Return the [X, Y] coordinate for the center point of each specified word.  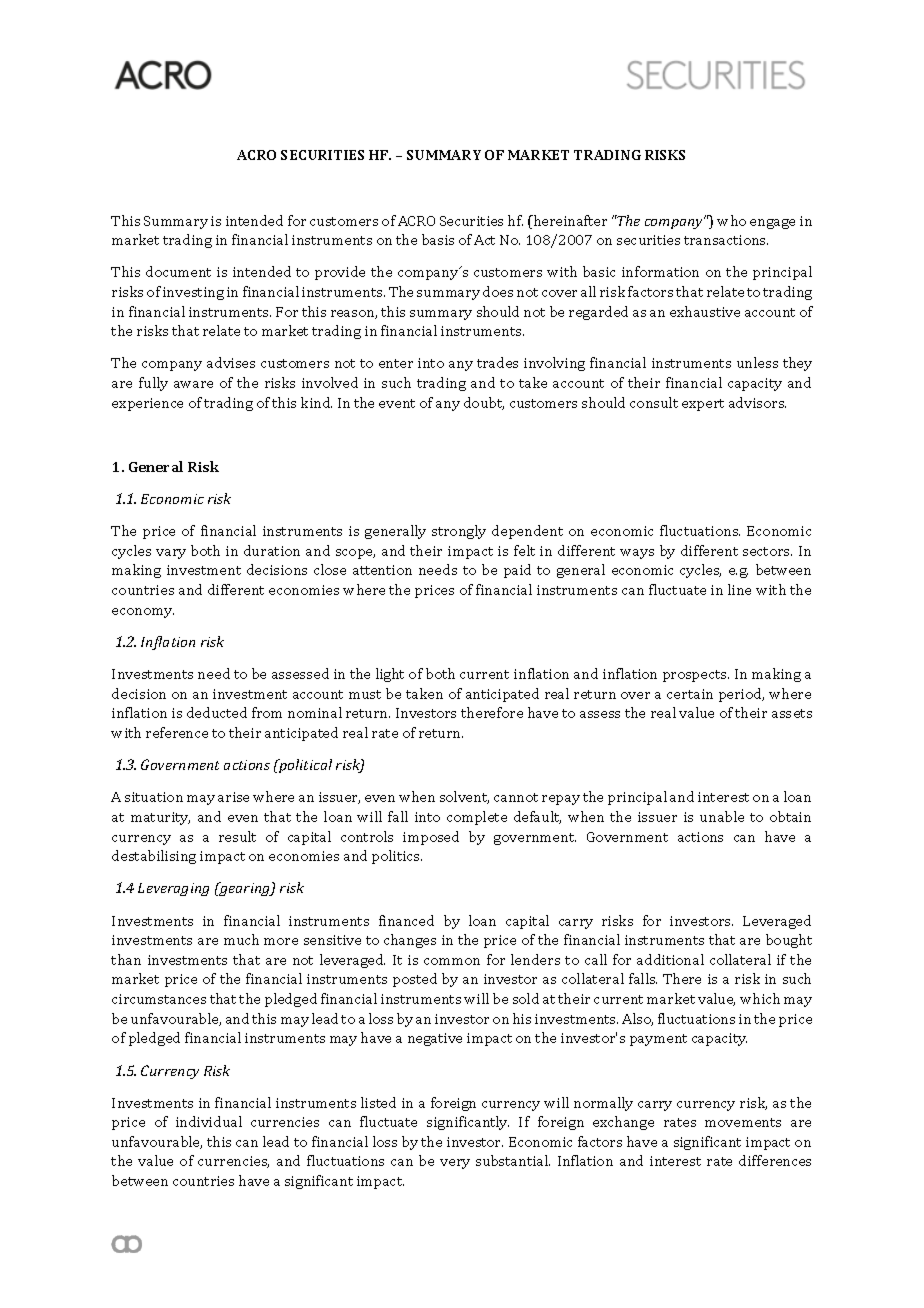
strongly [459, 532]
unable [722, 816]
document [178, 271]
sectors [767, 551]
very [455, 1164]
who [731, 220]
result [237, 836]
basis [438, 239]
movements [743, 1122]
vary [171, 554]
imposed [431, 838]
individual [209, 1121]
